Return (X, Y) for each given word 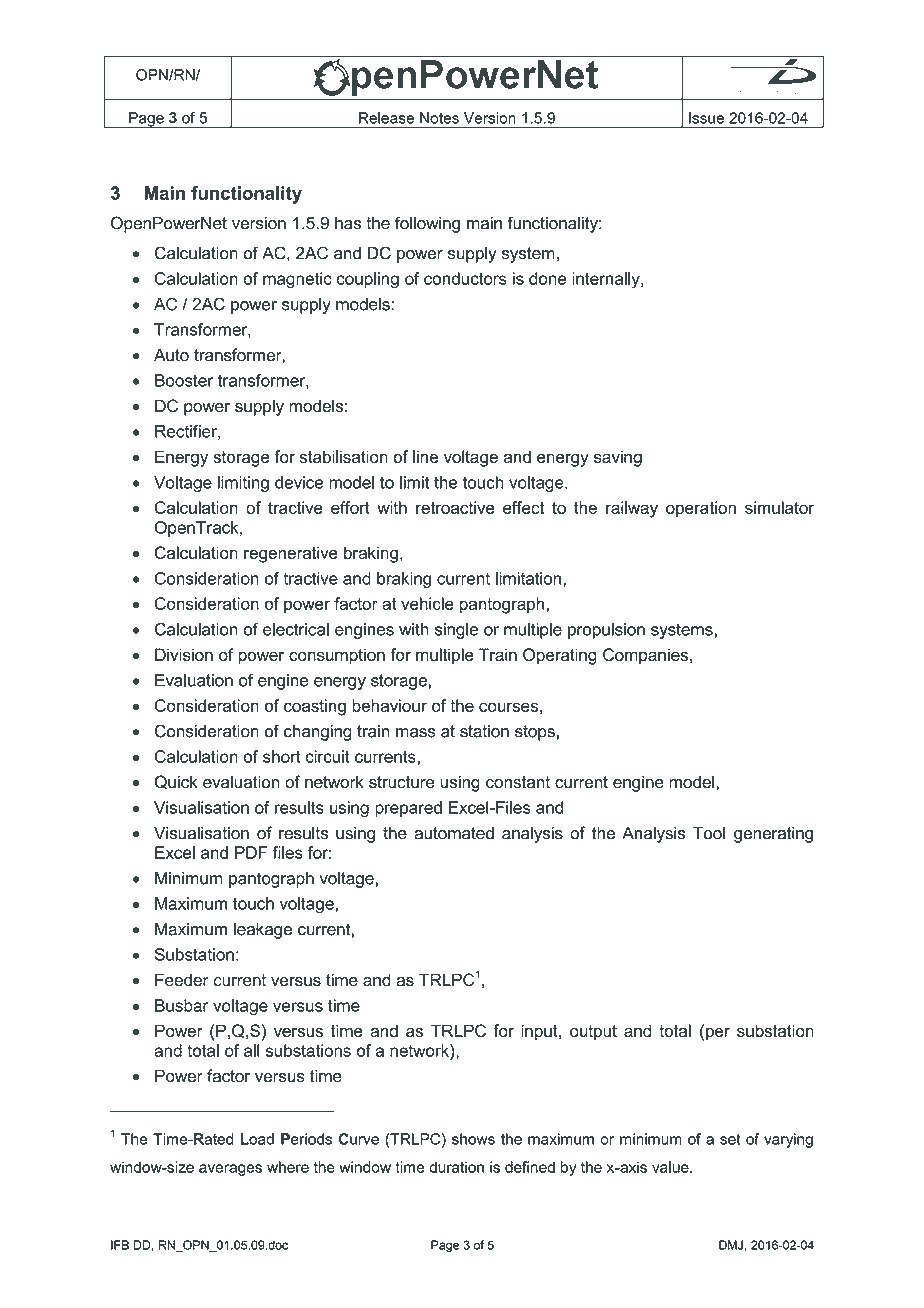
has (348, 223)
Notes (439, 118)
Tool (709, 833)
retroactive (455, 507)
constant (518, 782)
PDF (251, 852)
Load (257, 1139)
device (299, 482)
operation (701, 509)
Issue (706, 118)
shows (473, 1139)
